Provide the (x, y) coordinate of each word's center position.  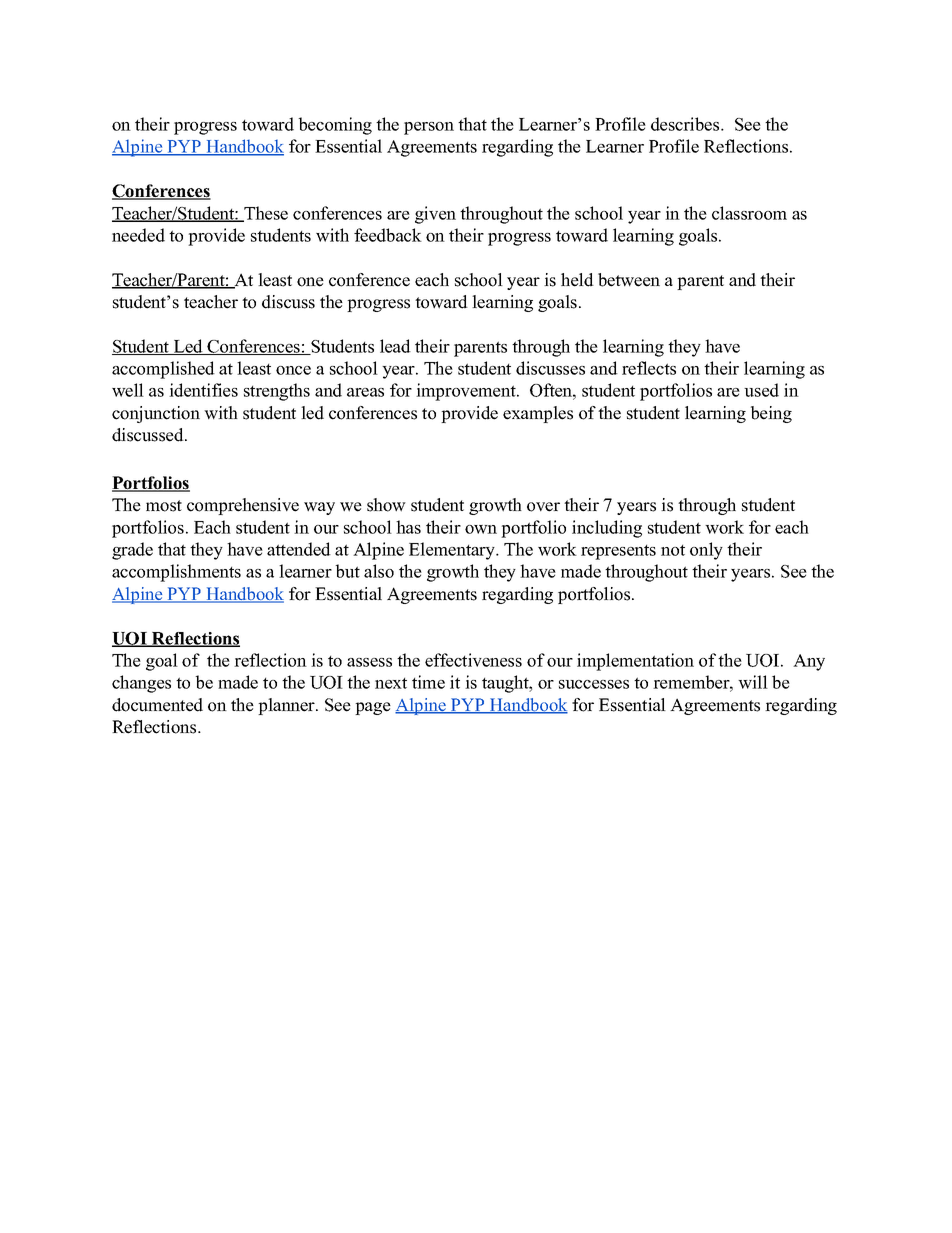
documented (157, 705)
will (753, 682)
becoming (335, 126)
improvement (467, 392)
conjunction (156, 414)
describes (686, 124)
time (428, 682)
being (771, 414)
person (429, 128)
